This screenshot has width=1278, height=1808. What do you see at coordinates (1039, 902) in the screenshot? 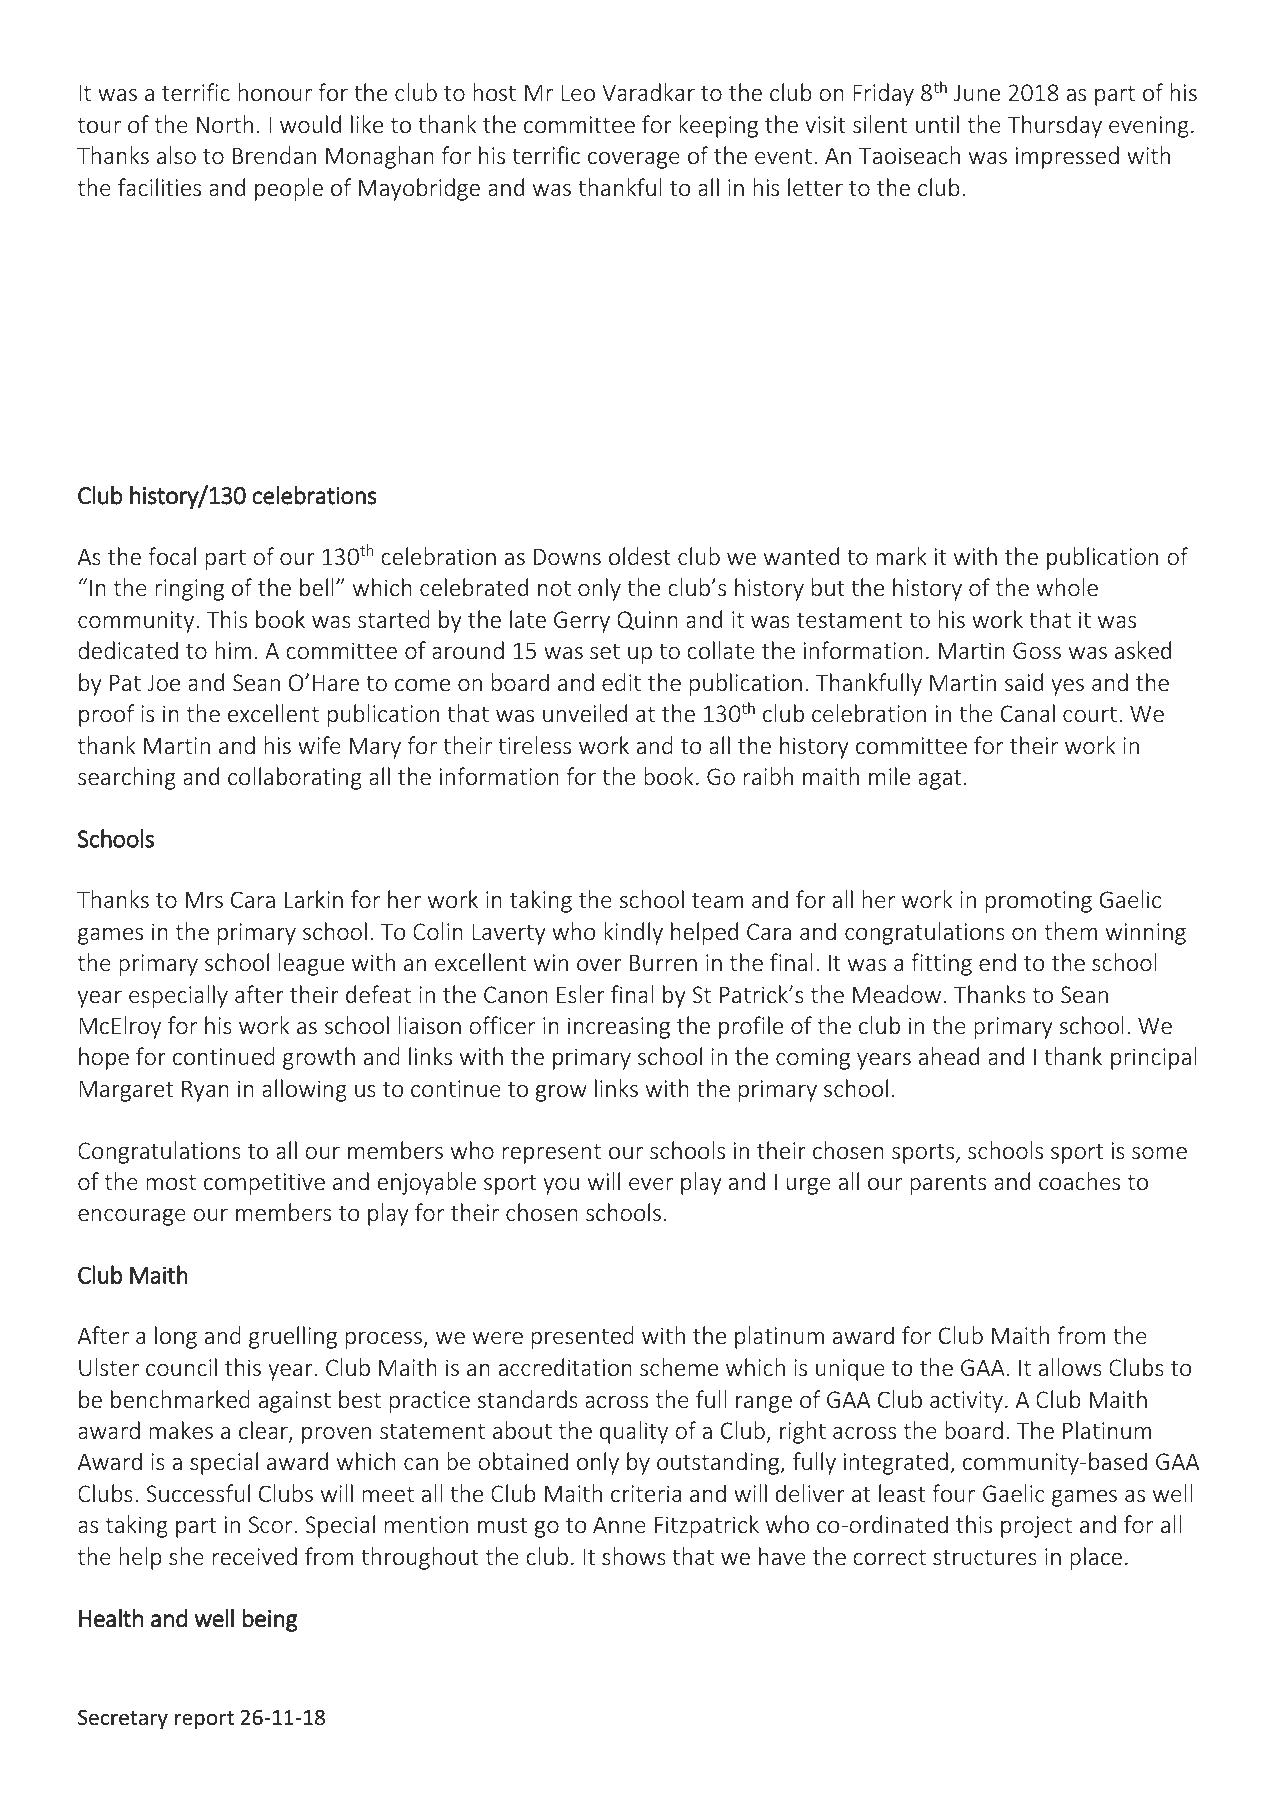
I see `promoting` at bounding box center [1039, 902].
